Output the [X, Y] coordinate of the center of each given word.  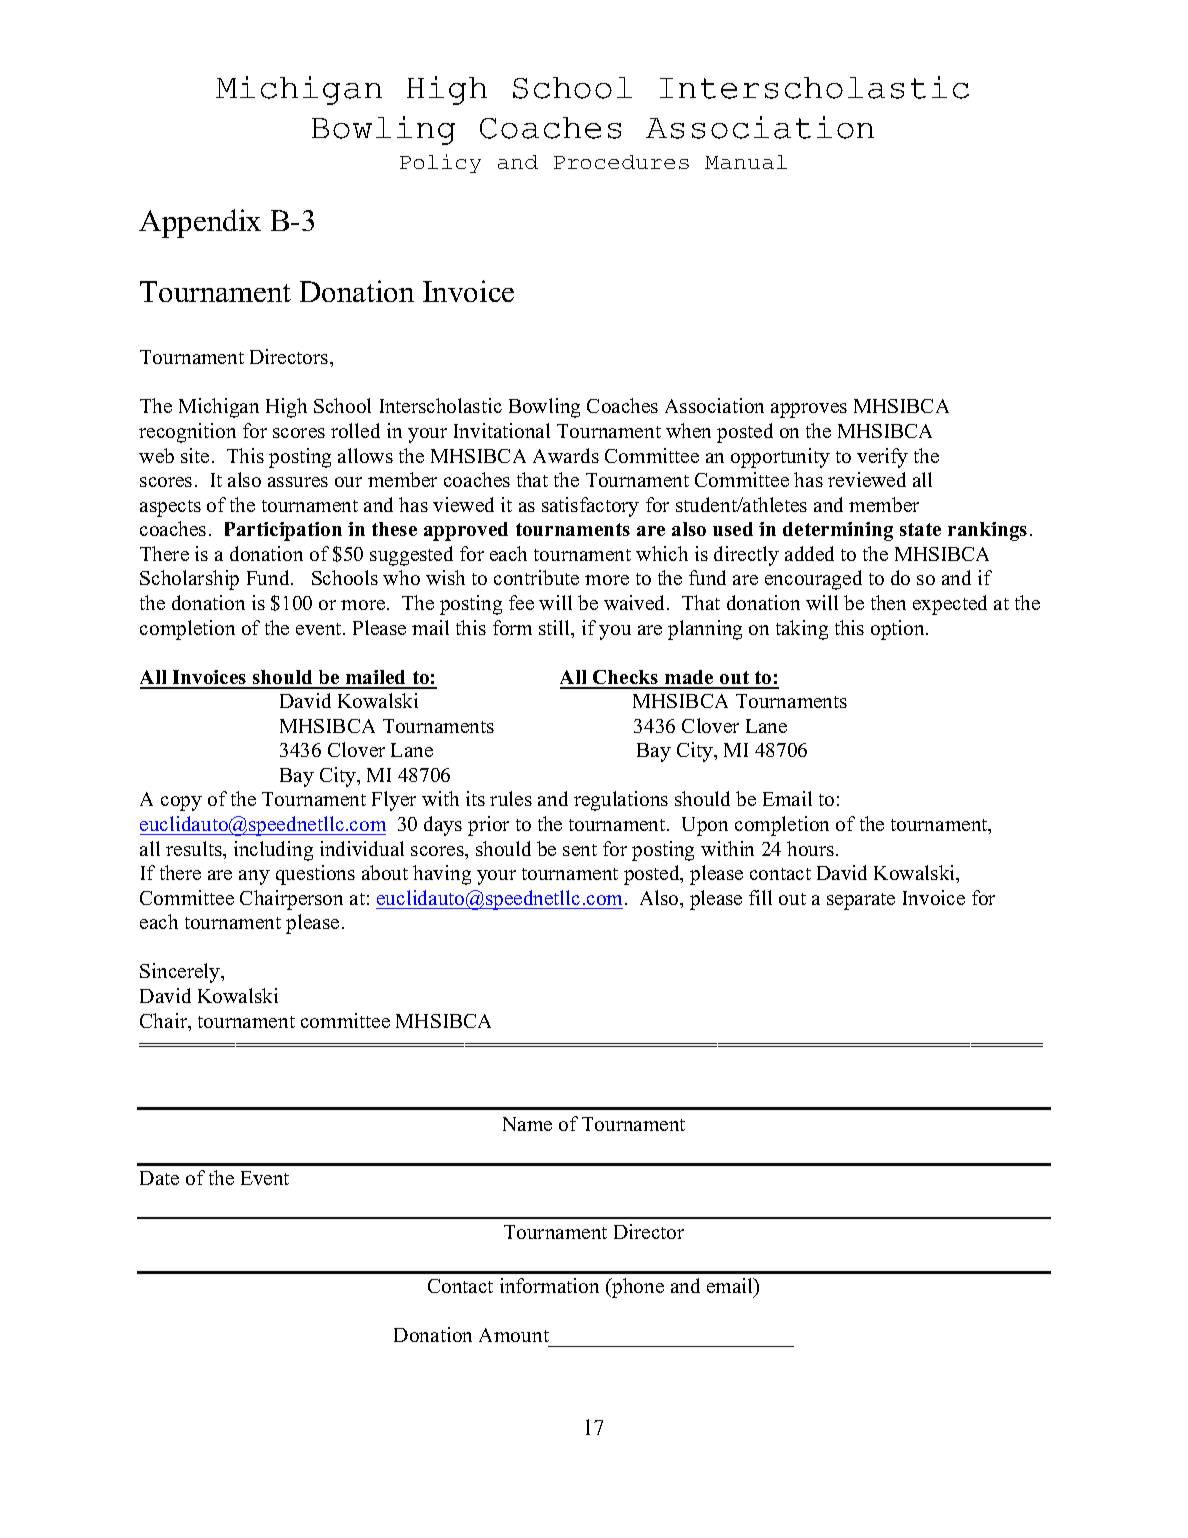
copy [181, 803]
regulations [621, 801]
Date [159, 1178]
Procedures [621, 162]
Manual [746, 162]
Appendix [200, 223]
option [899, 630]
